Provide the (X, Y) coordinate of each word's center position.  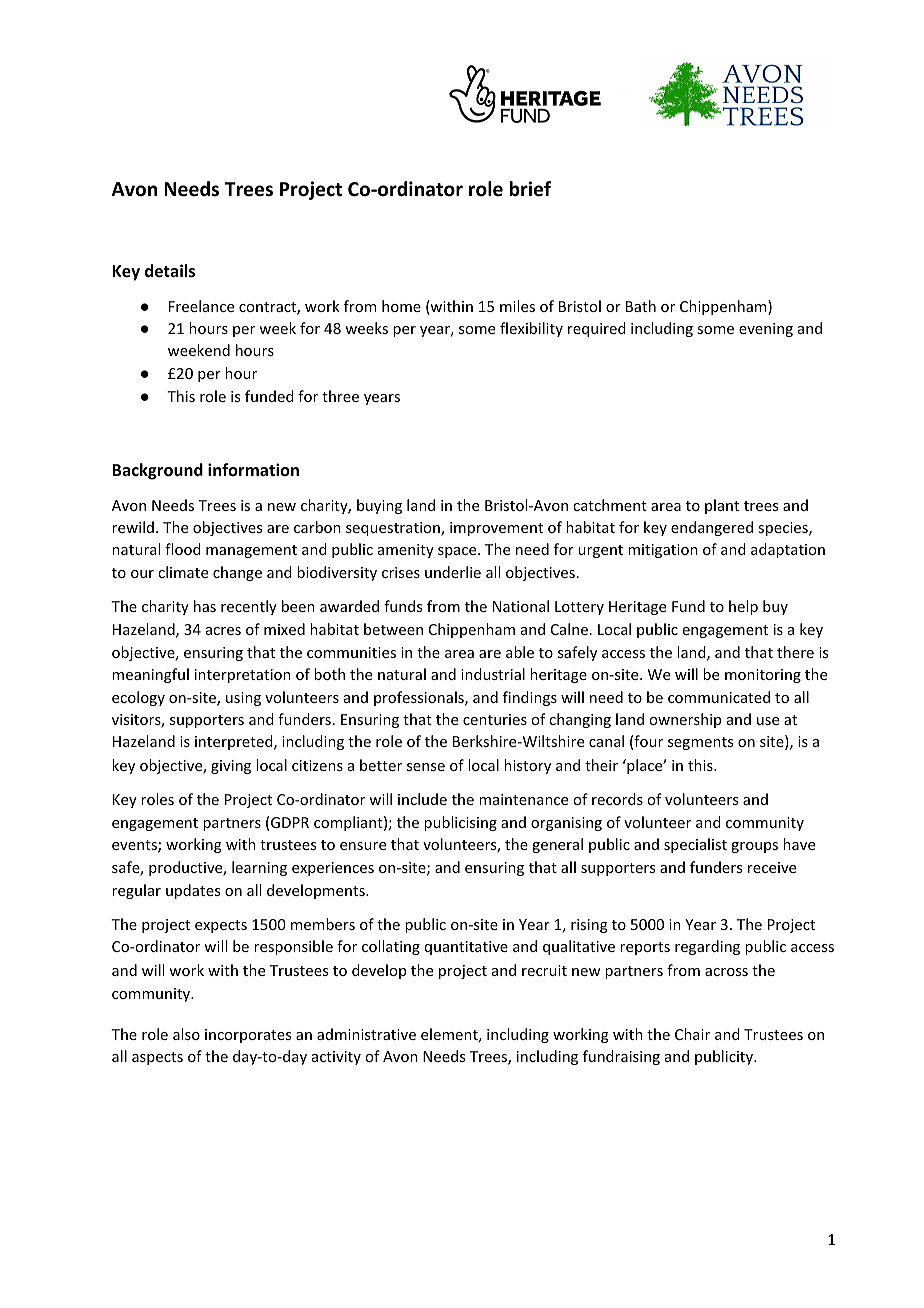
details (170, 271)
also (186, 1034)
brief (530, 189)
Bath (641, 306)
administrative (366, 1034)
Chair (692, 1034)
